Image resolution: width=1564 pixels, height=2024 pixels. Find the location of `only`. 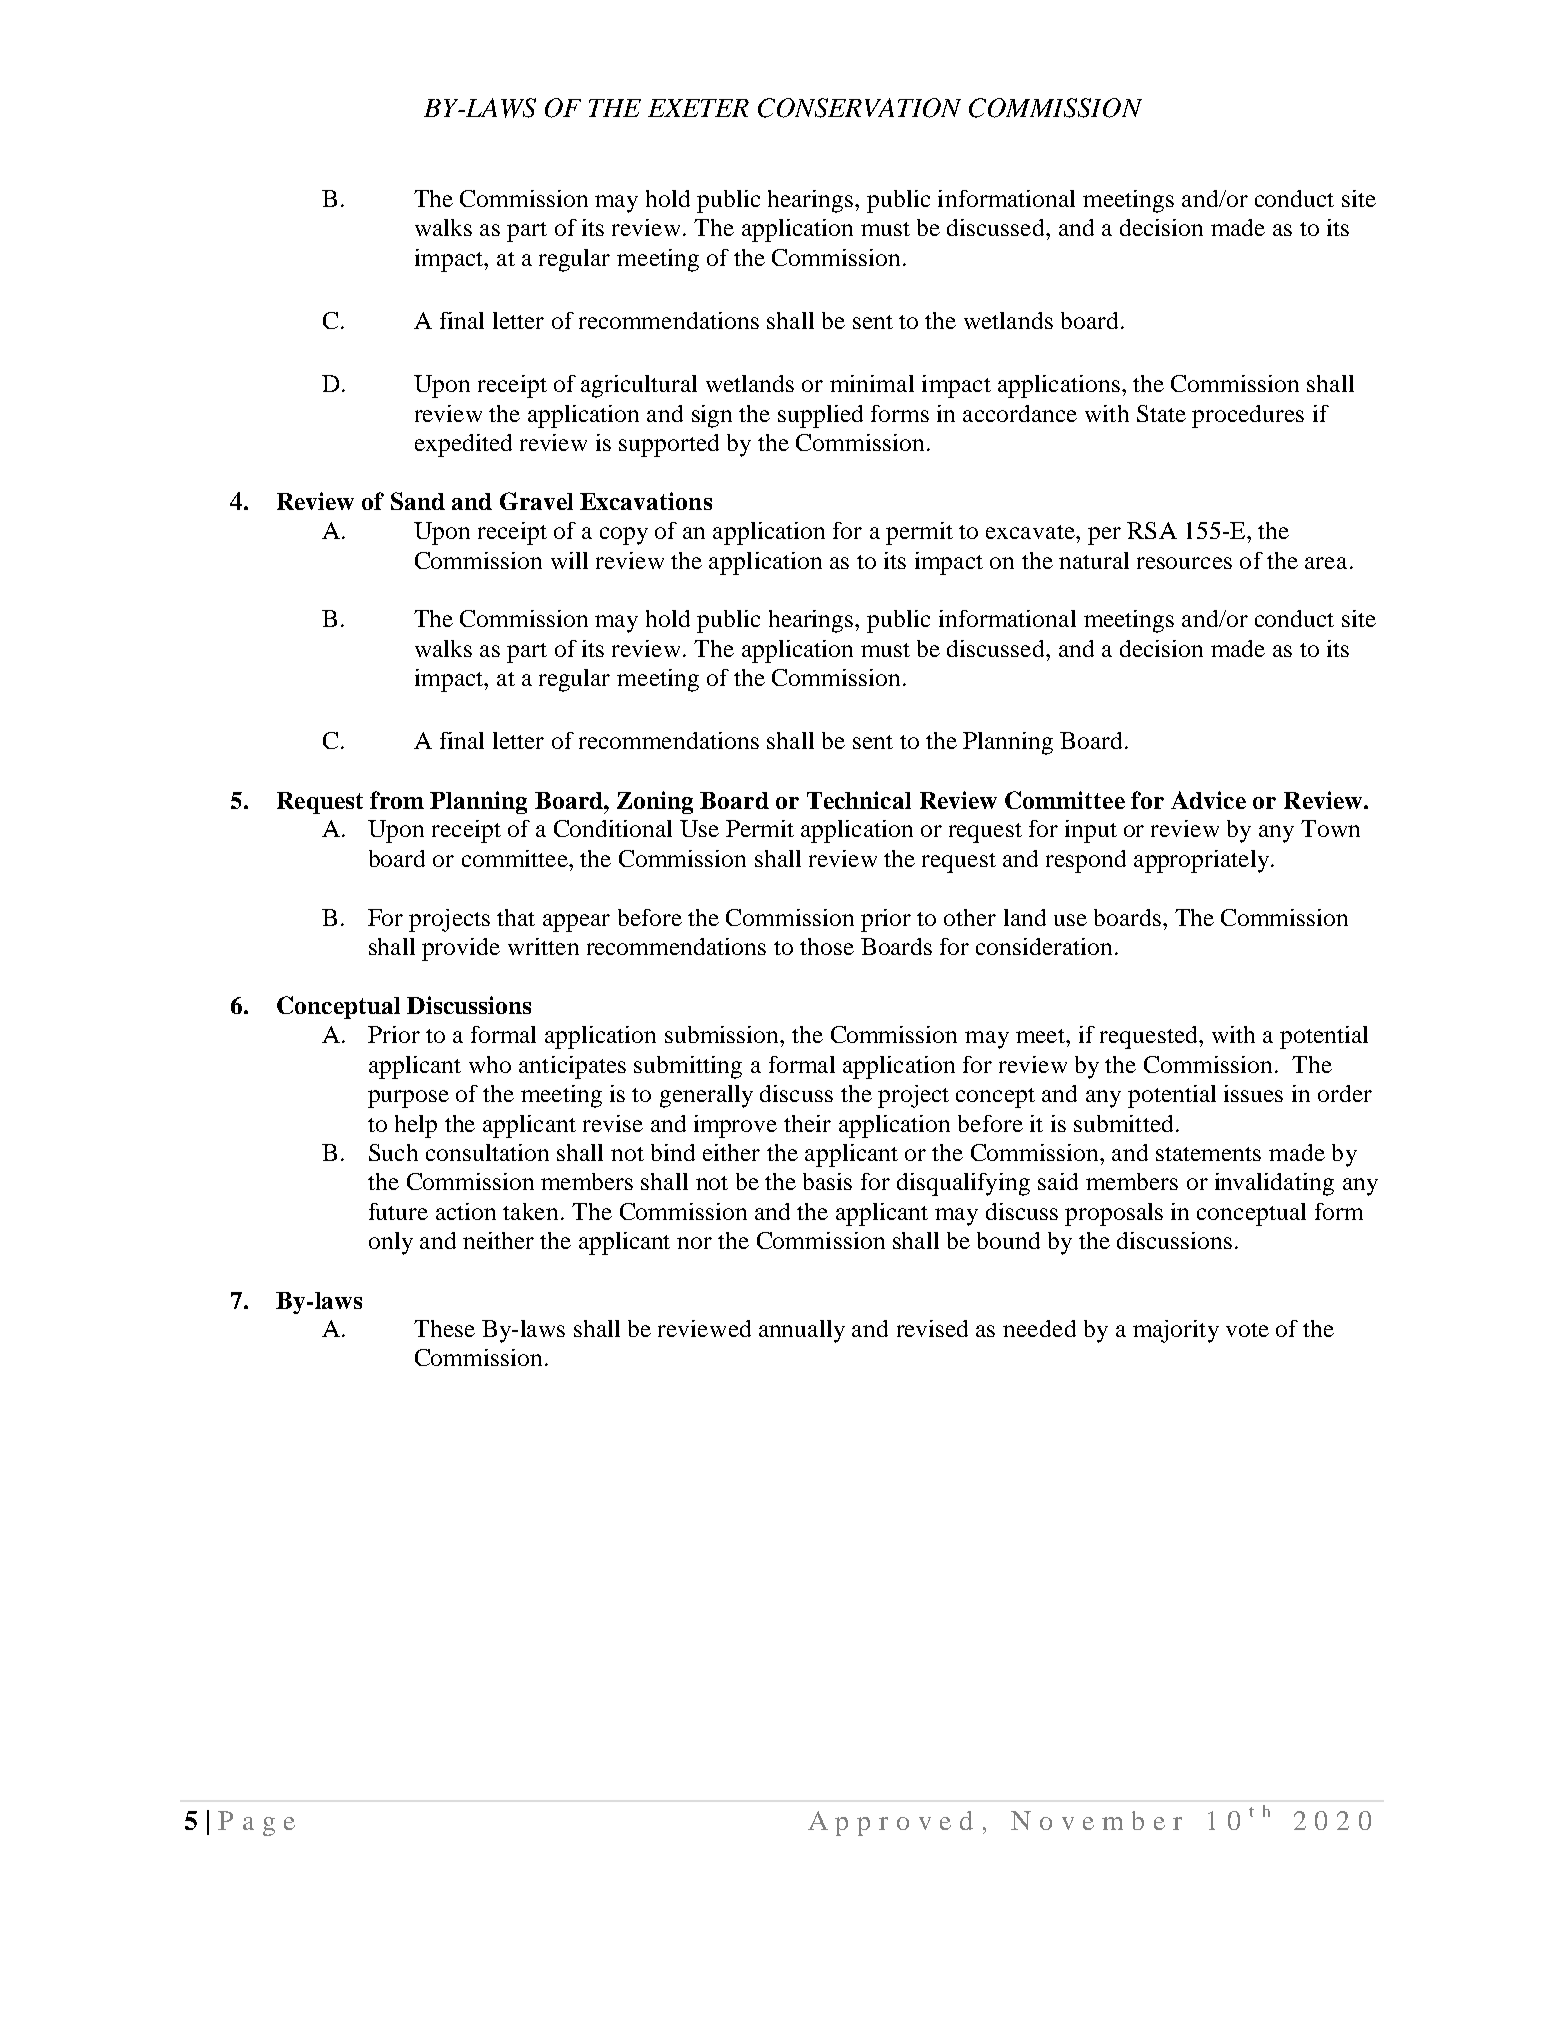

only is located at coordinates (391, 1243).
